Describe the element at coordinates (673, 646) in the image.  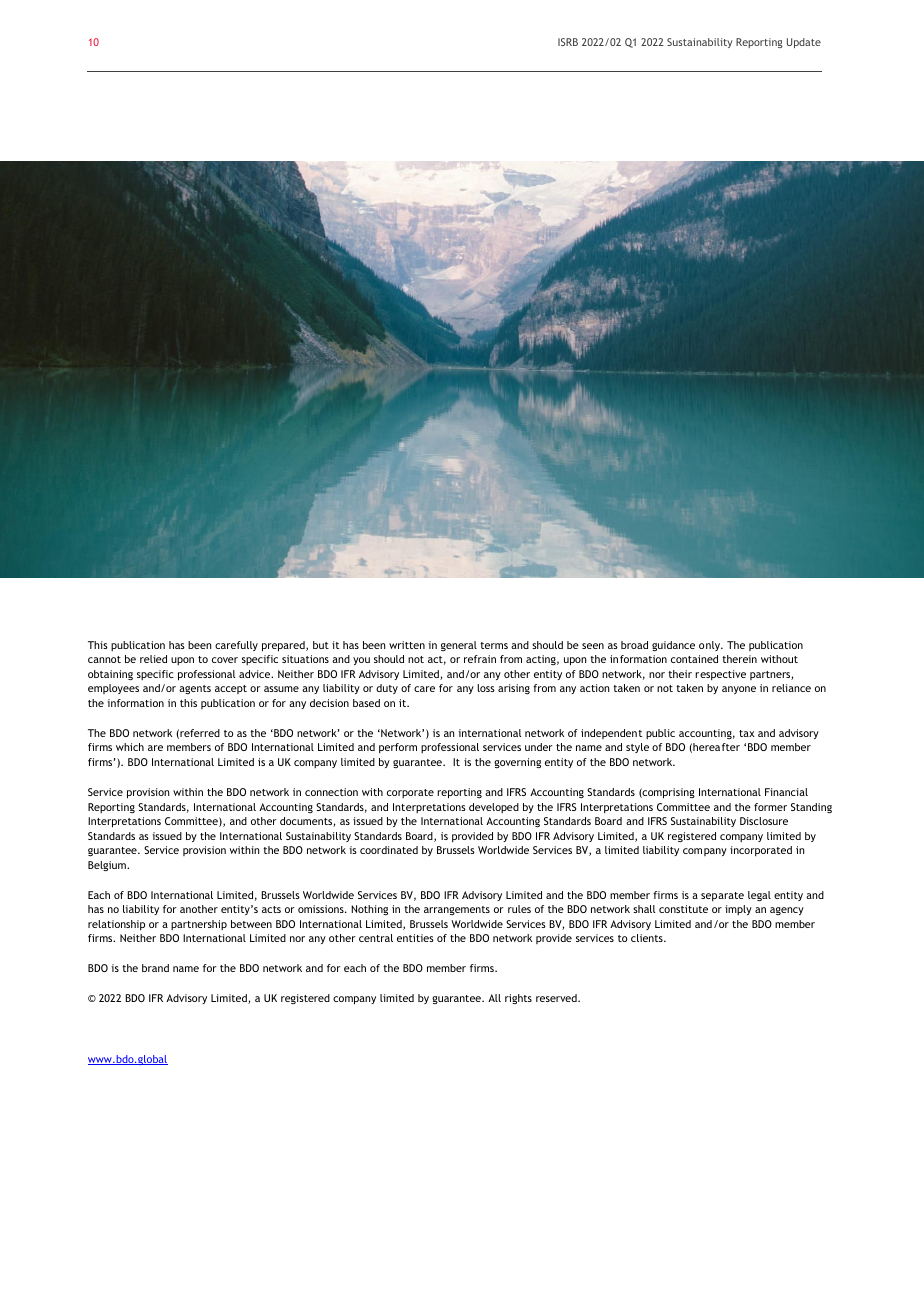
I see `guidance` at that location.
